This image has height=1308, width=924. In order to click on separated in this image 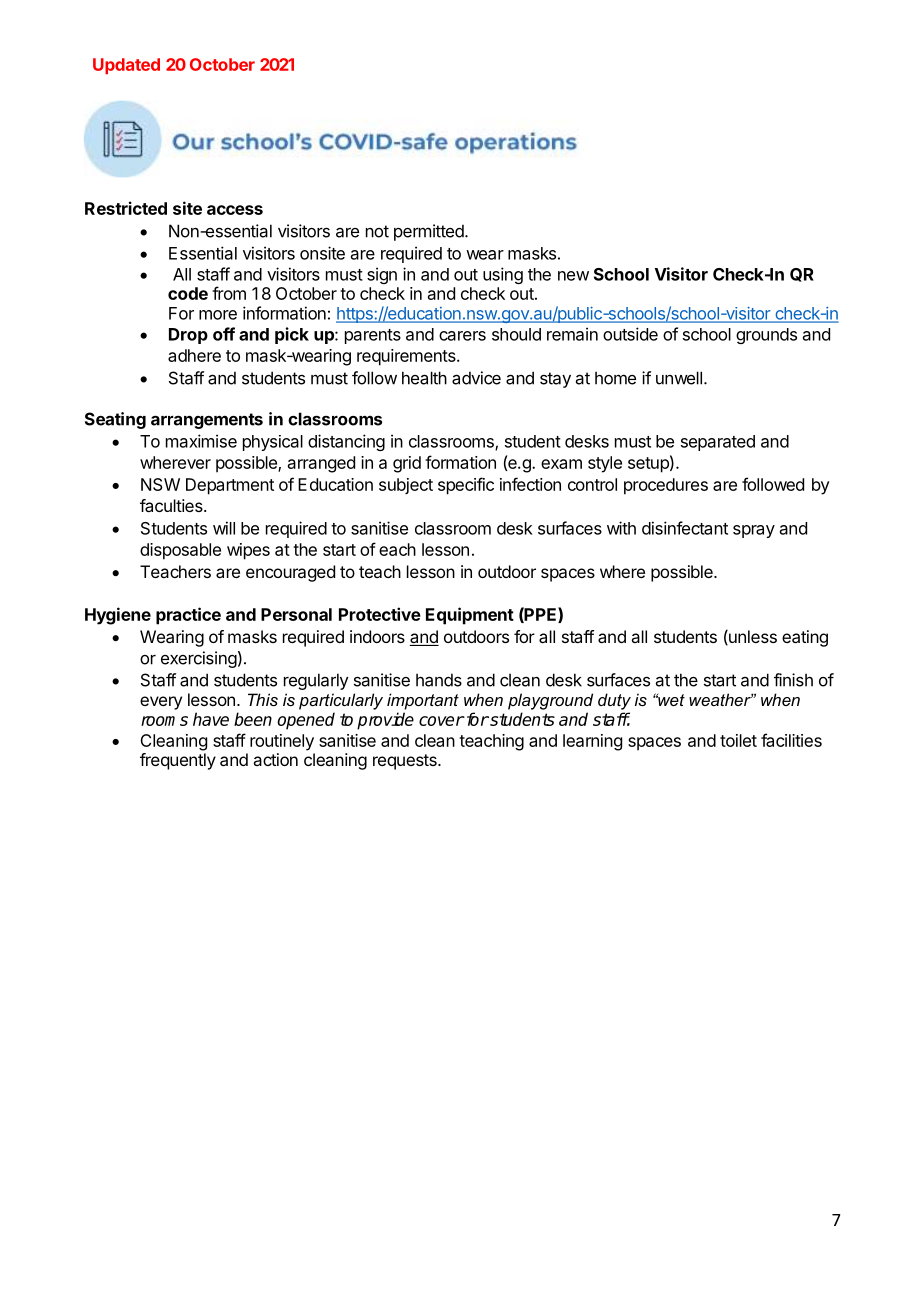, I will do `click(718, 443)`.
